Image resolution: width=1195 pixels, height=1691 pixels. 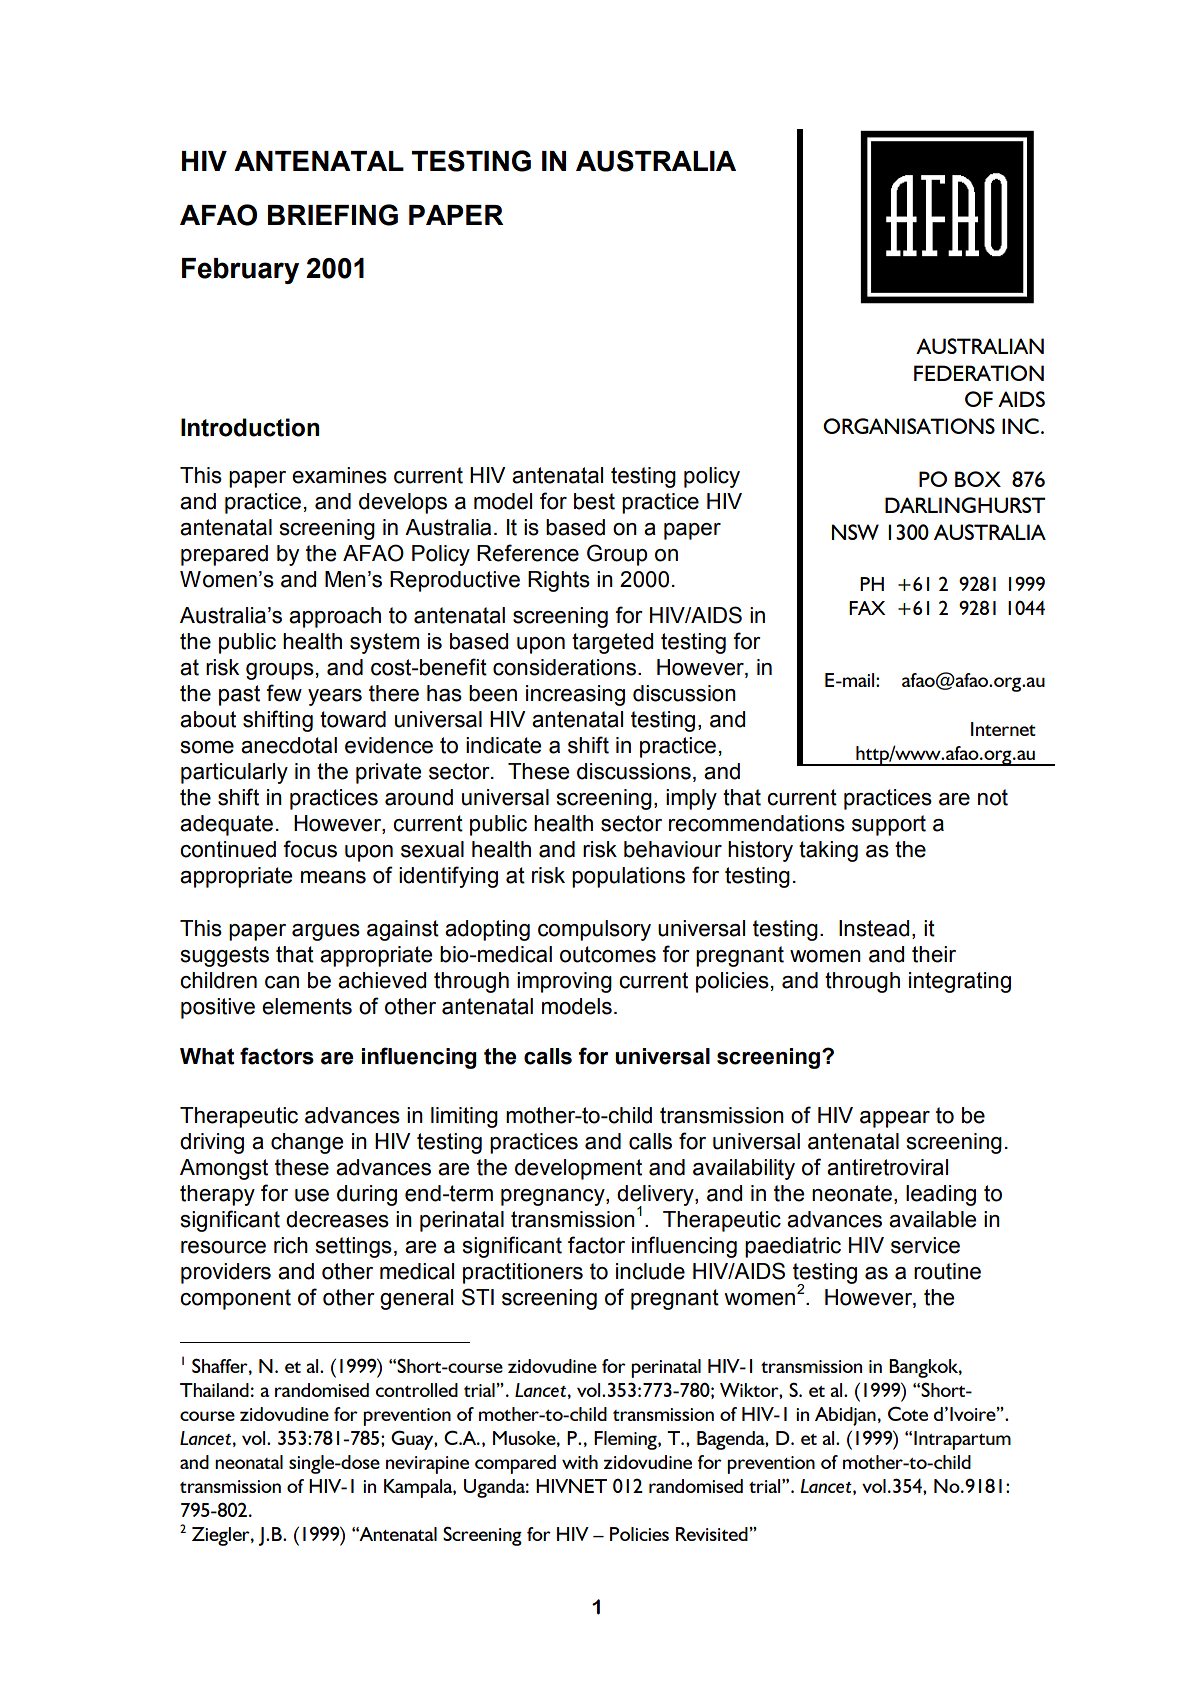 I want to click on FAX, so click(x=867, y=608).
